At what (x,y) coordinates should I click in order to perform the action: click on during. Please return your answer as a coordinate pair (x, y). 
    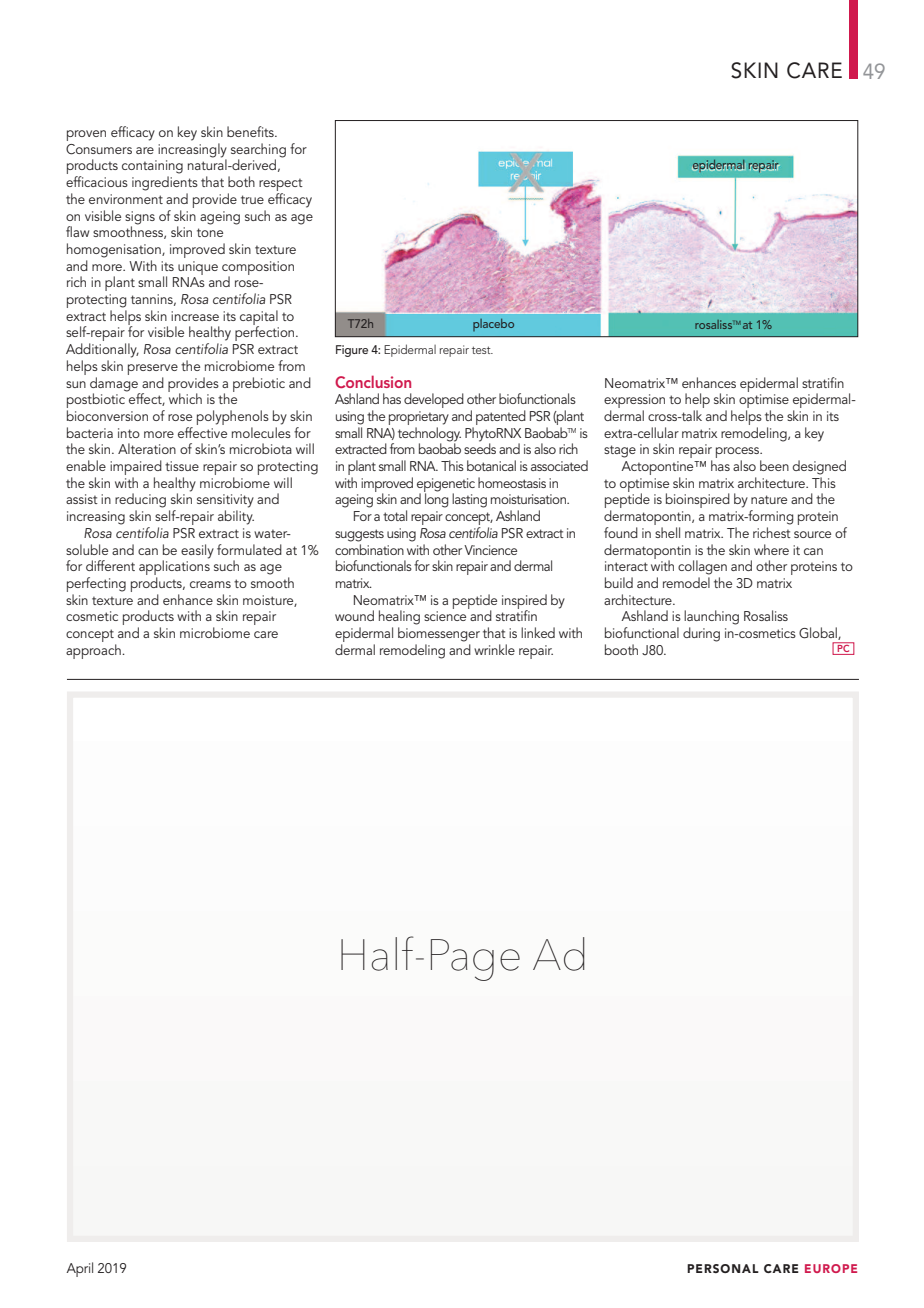
    Looking at the image, I should click on (701, 634).
